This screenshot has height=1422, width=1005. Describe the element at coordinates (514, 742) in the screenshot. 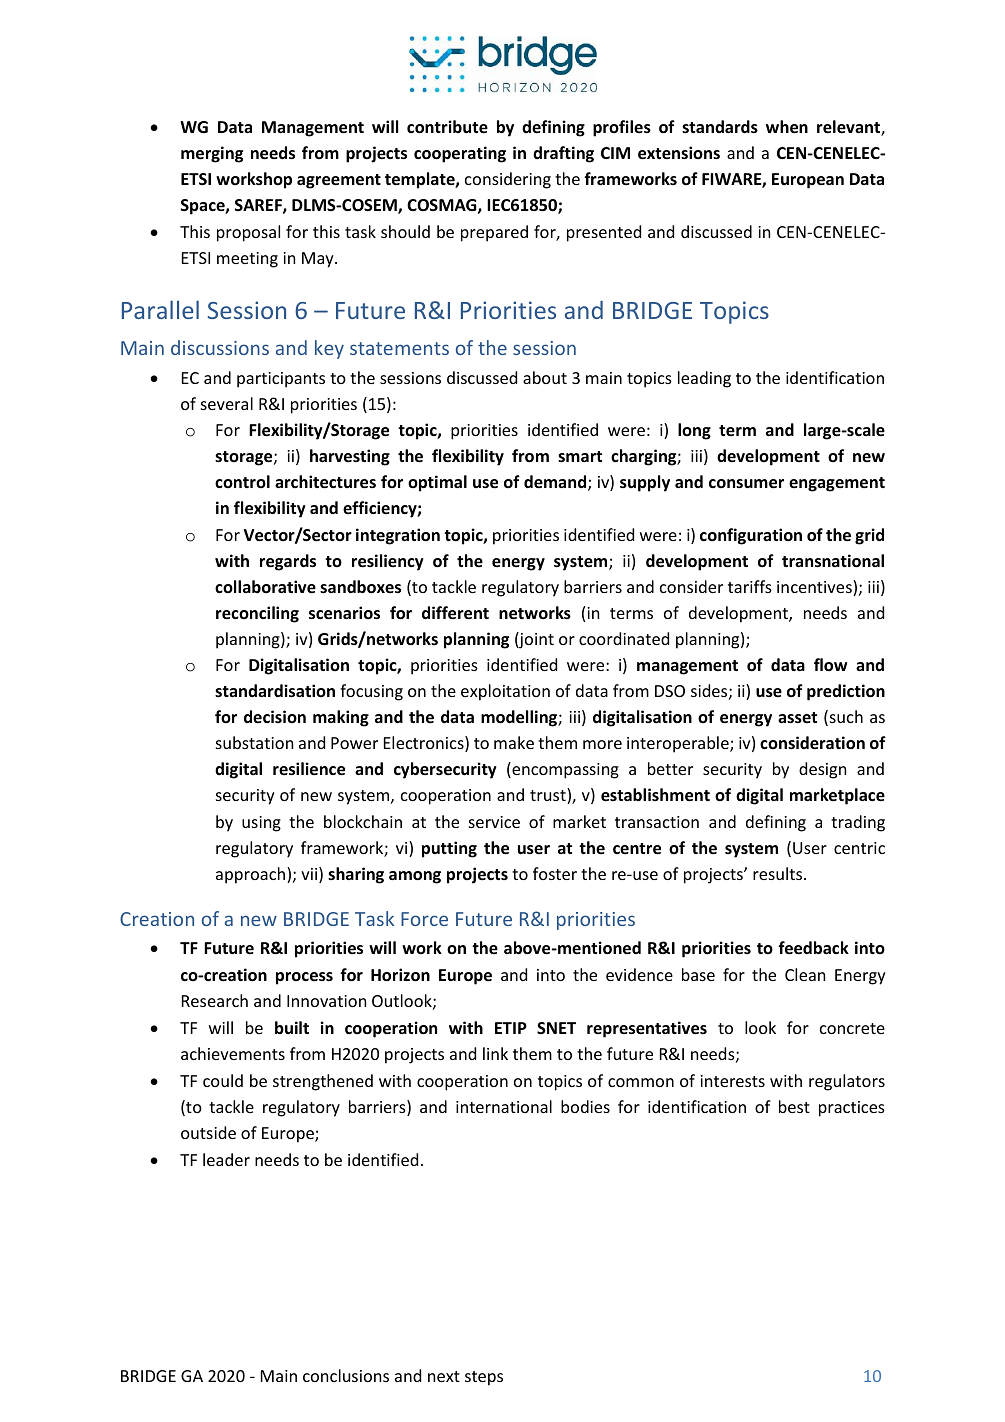

I see `make` at that location.
